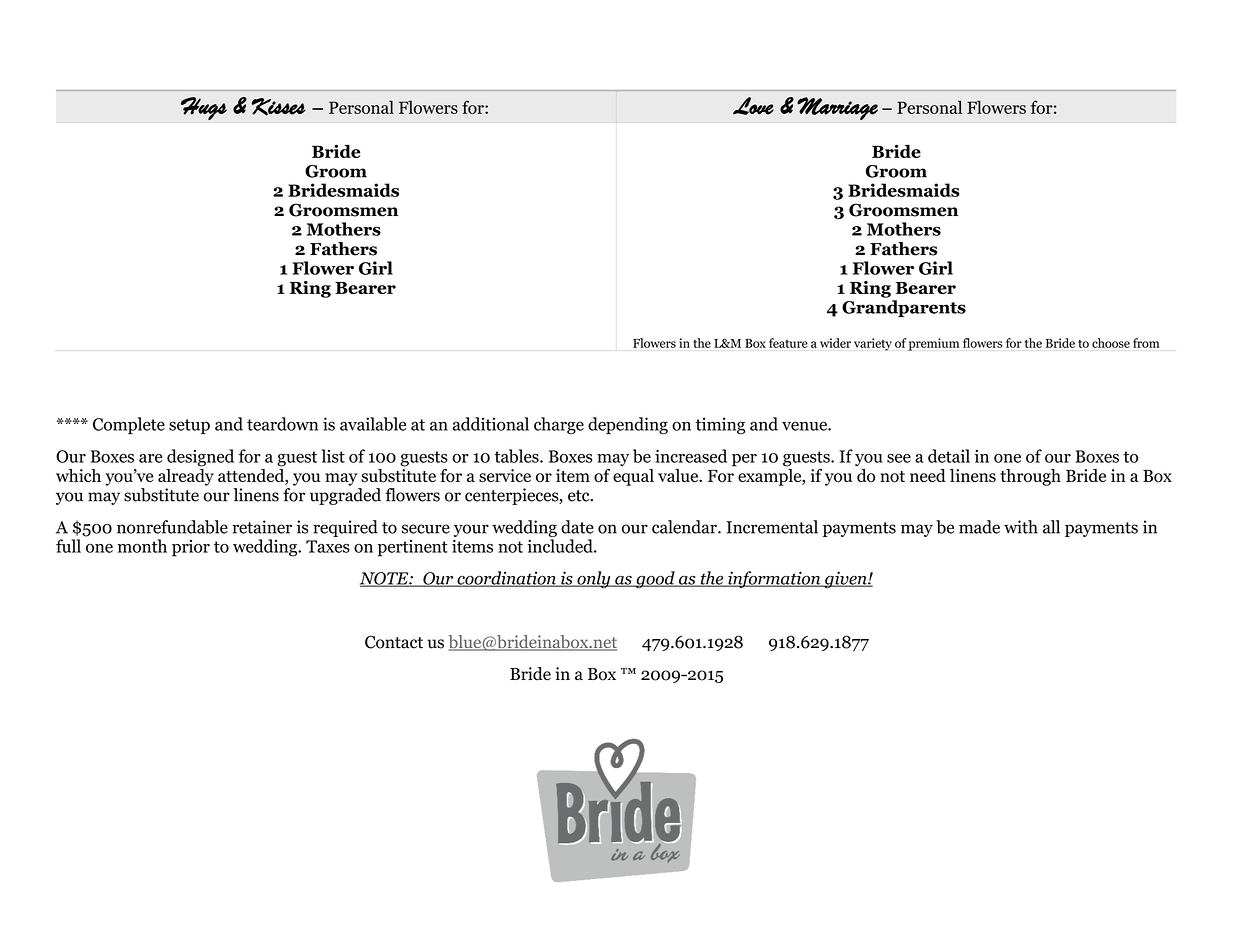  Describe the element at coordinates (628, 425) in the screenshot. I see `depending` at that location.
